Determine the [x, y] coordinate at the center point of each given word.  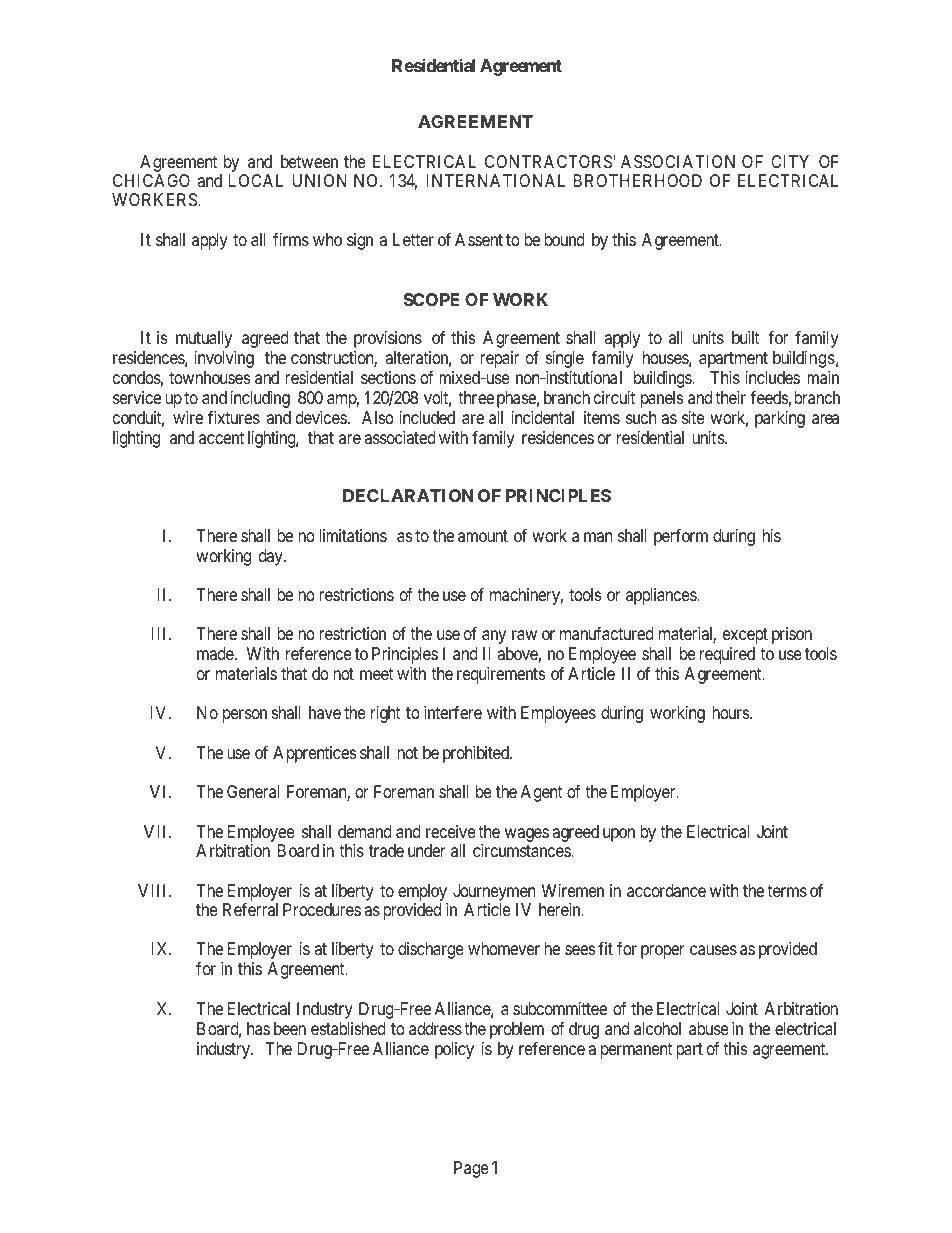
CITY [790, 161]
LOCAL [256, 180]
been [290, 1028]
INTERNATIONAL [496, 180]
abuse [709, 1028]
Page [471, 1169]
